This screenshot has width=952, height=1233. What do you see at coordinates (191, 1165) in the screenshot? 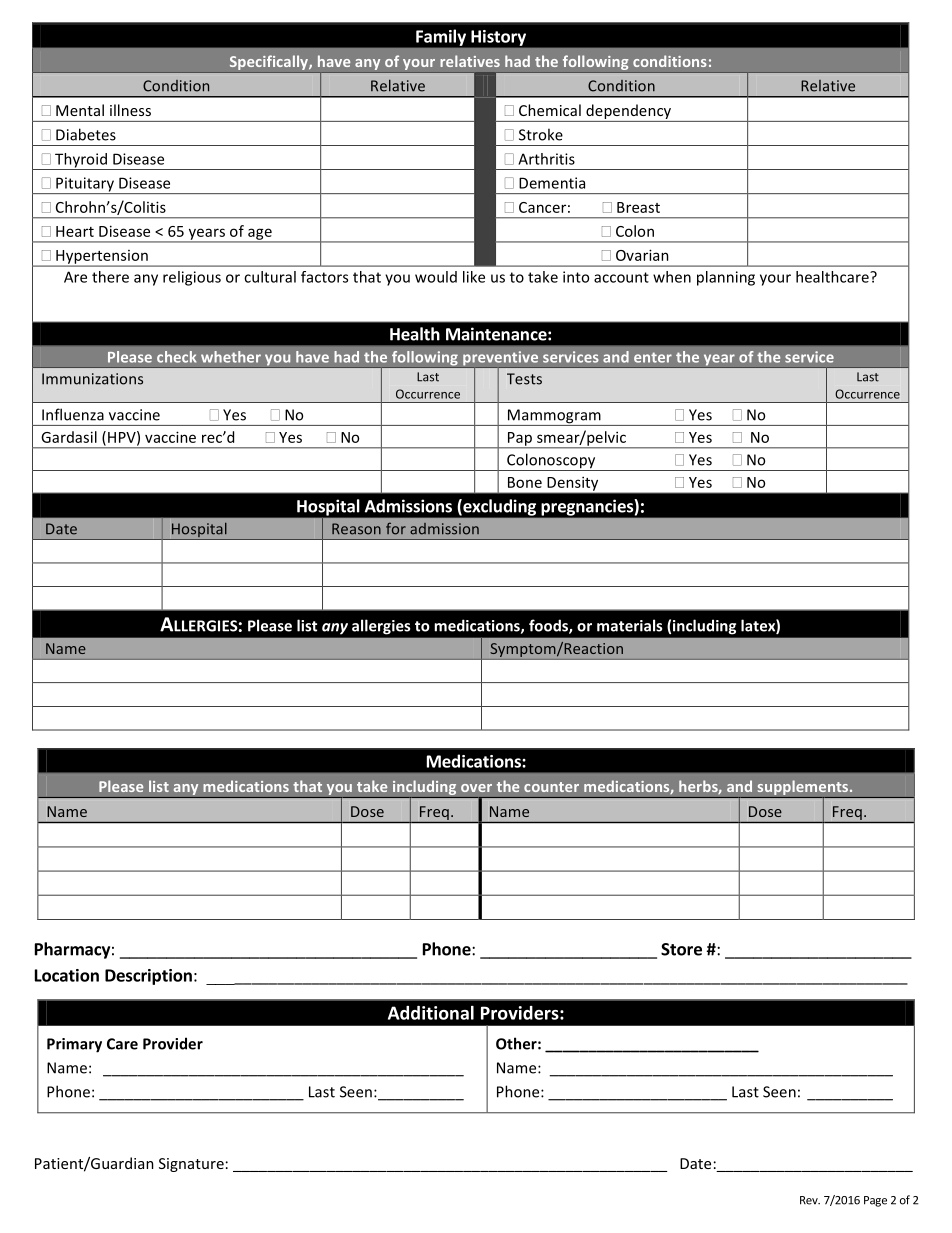
I see `Signature` at bounding box center [191, 1165].
